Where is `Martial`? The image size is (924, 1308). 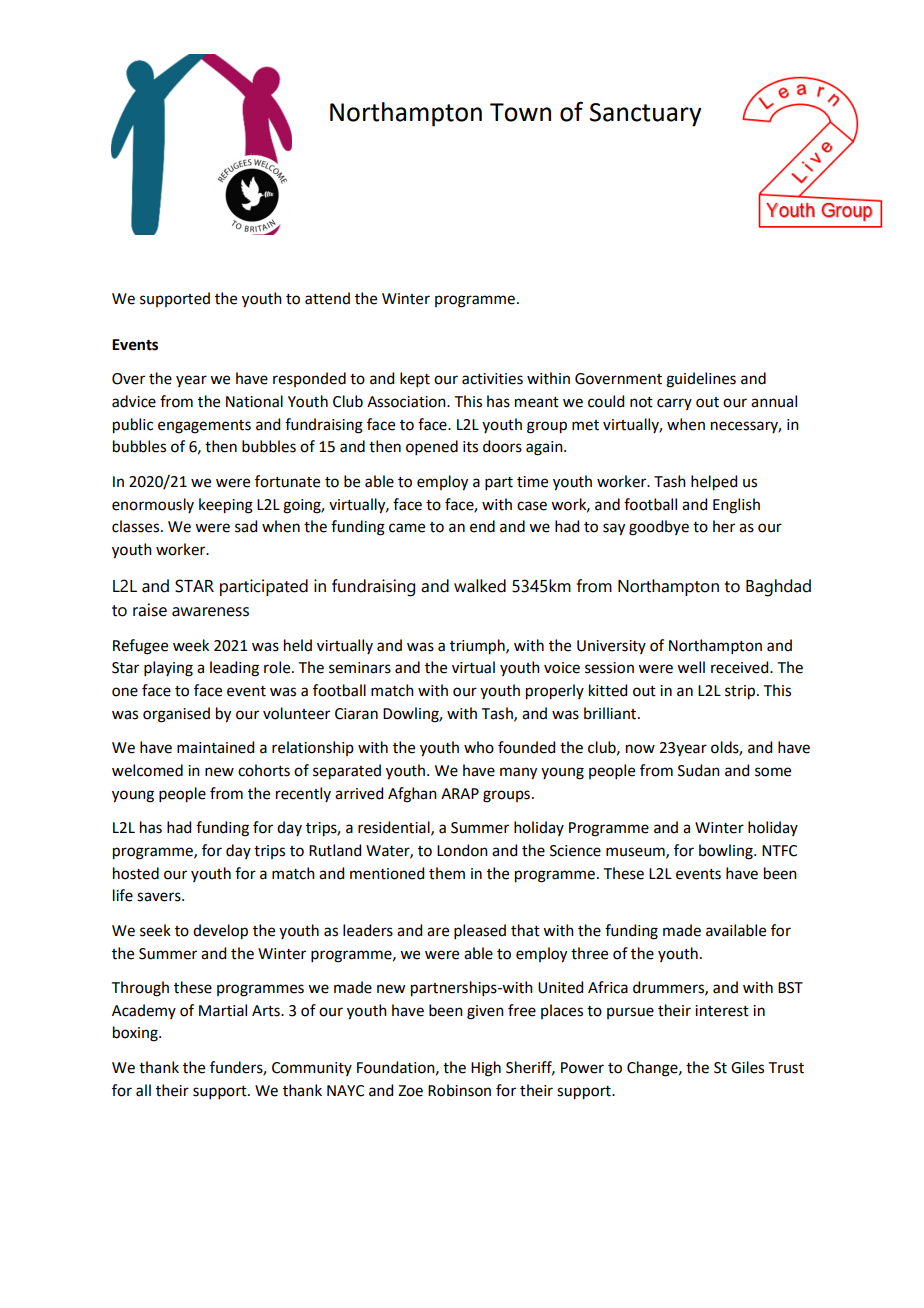 Martial is located at coordinates (223, 1010).
